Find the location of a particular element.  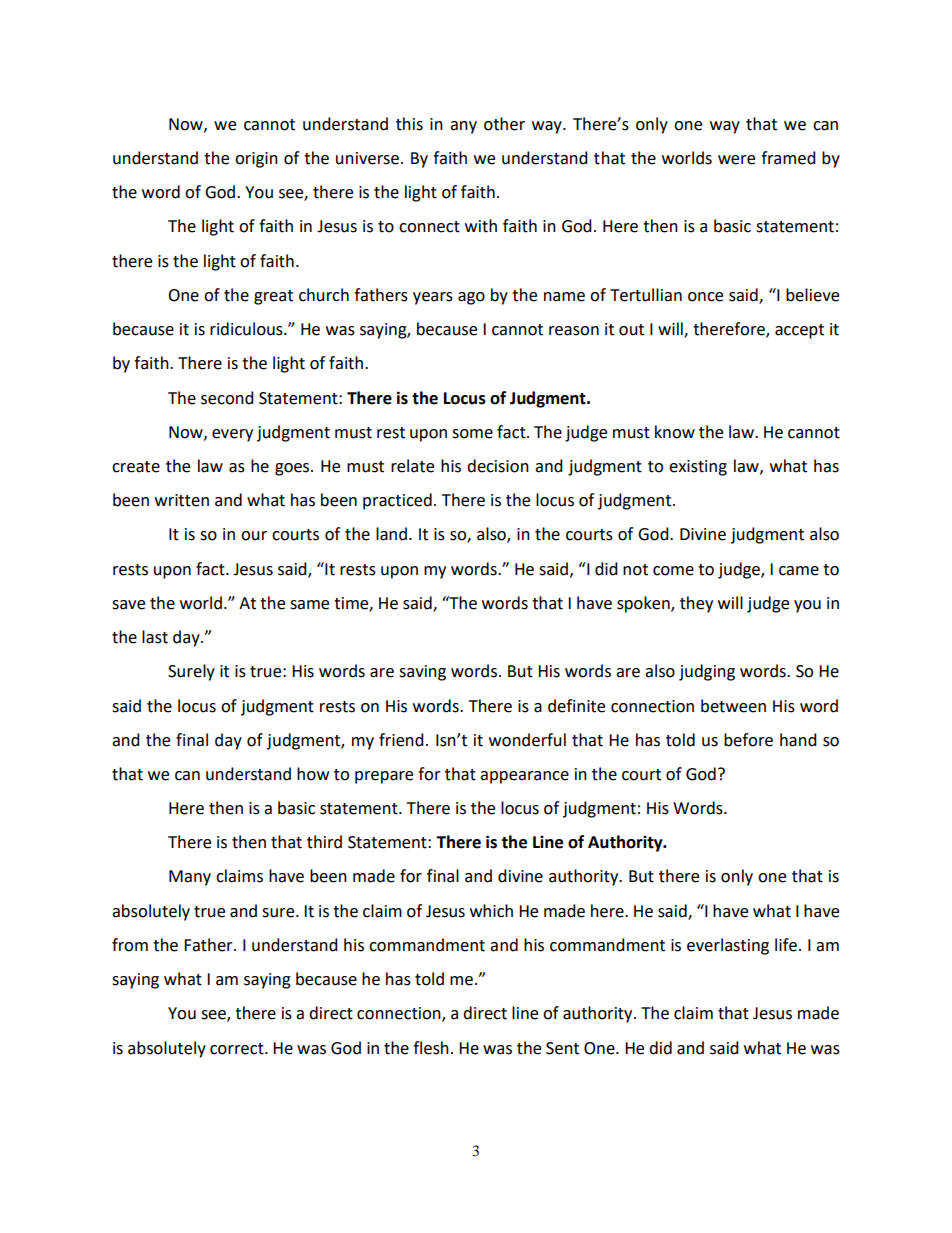

flesh is located at coordinates (431, 1048).
